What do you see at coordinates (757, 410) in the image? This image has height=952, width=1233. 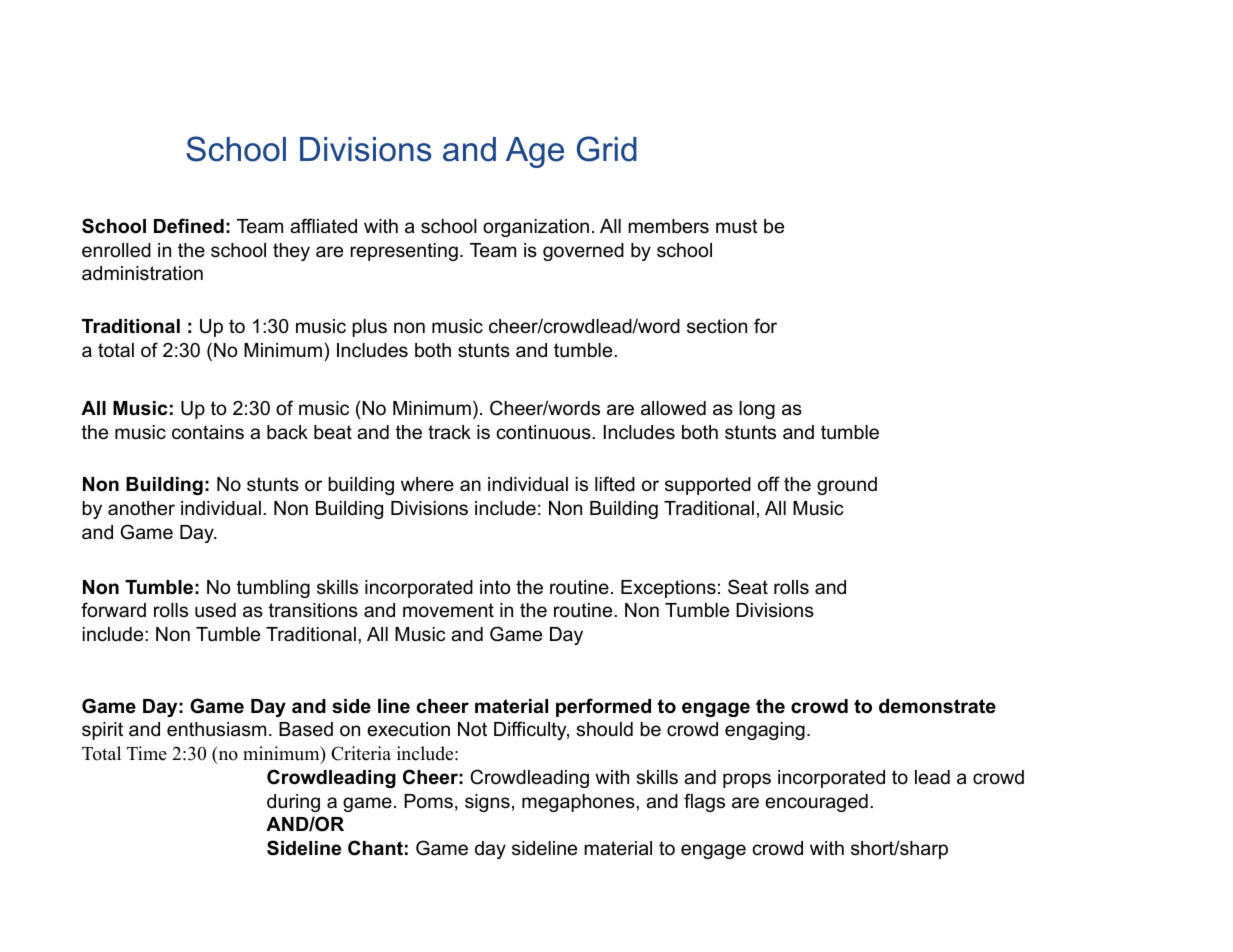 I see `long` at bounding box center [757, 410].
